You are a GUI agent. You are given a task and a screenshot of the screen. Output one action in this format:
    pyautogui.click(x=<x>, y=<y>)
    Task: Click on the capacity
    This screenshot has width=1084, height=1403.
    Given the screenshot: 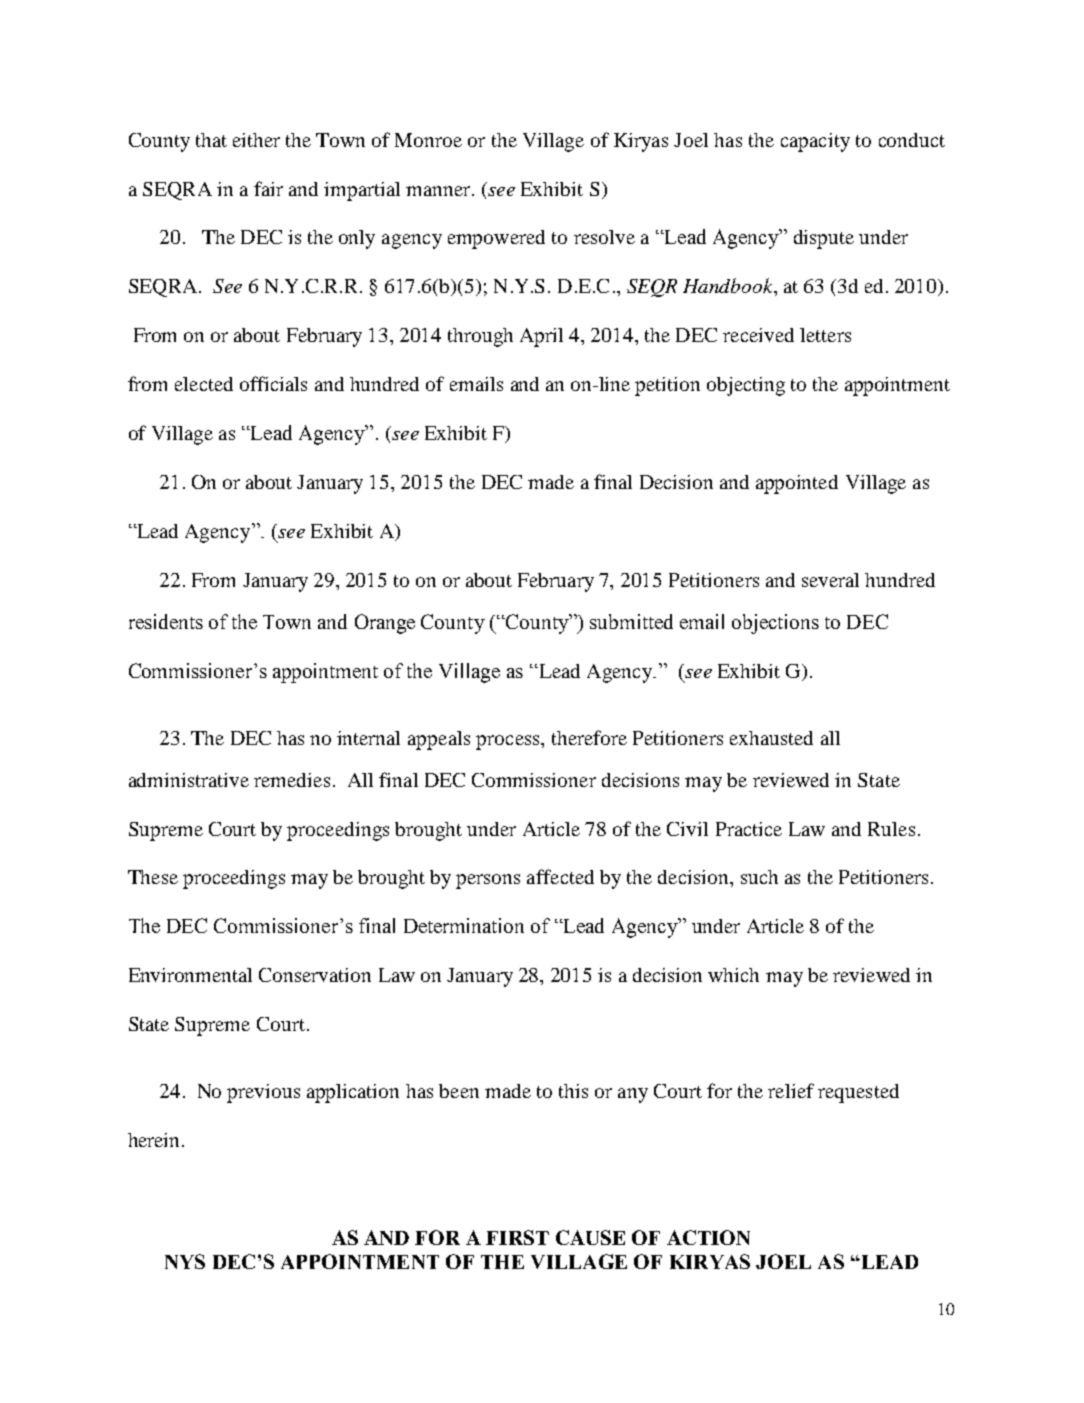 What is the action you would take?
    pyautogui.click(x=815, y=142)
